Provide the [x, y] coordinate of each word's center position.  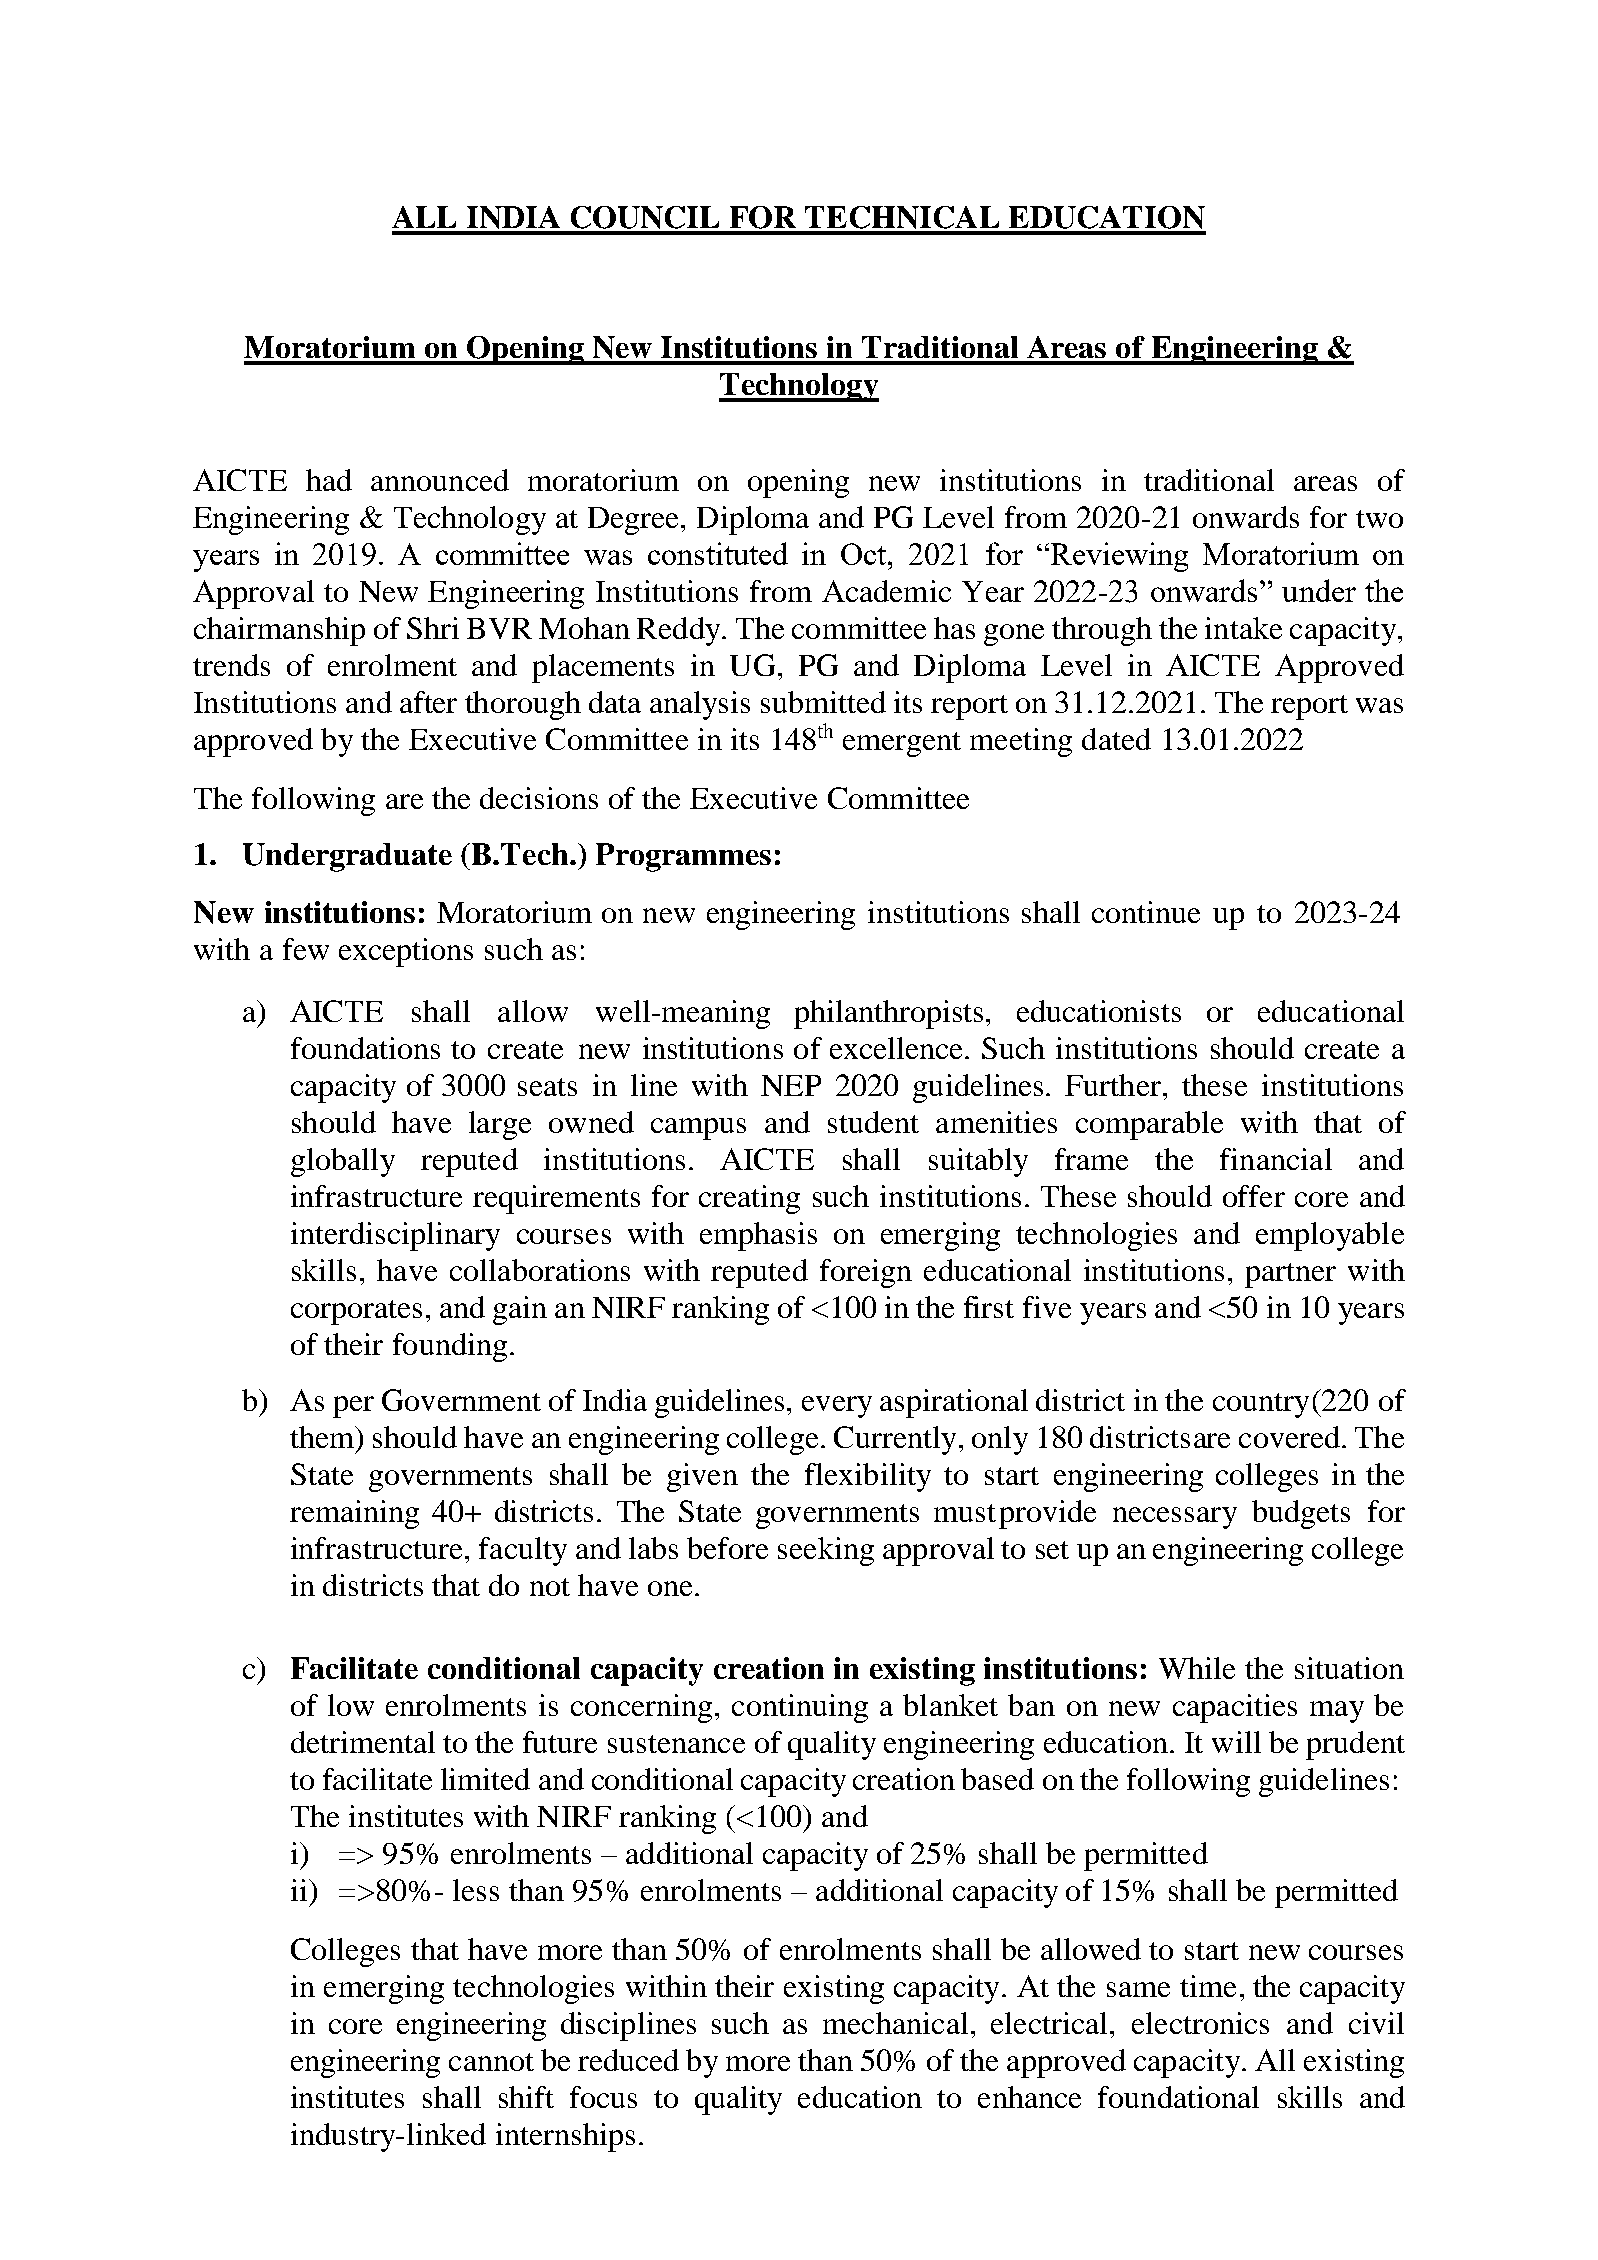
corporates [356, 1312]
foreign [866, 1273]
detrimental [363, 1742]
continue [1146, 912]
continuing [800, 1708]
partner [1290, 1275]
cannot [491, 2062]
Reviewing [1118, 557]
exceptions [406, 952]
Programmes [683, 857]
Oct [865, 554]
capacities [1235, 1708]
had [329, 480]
